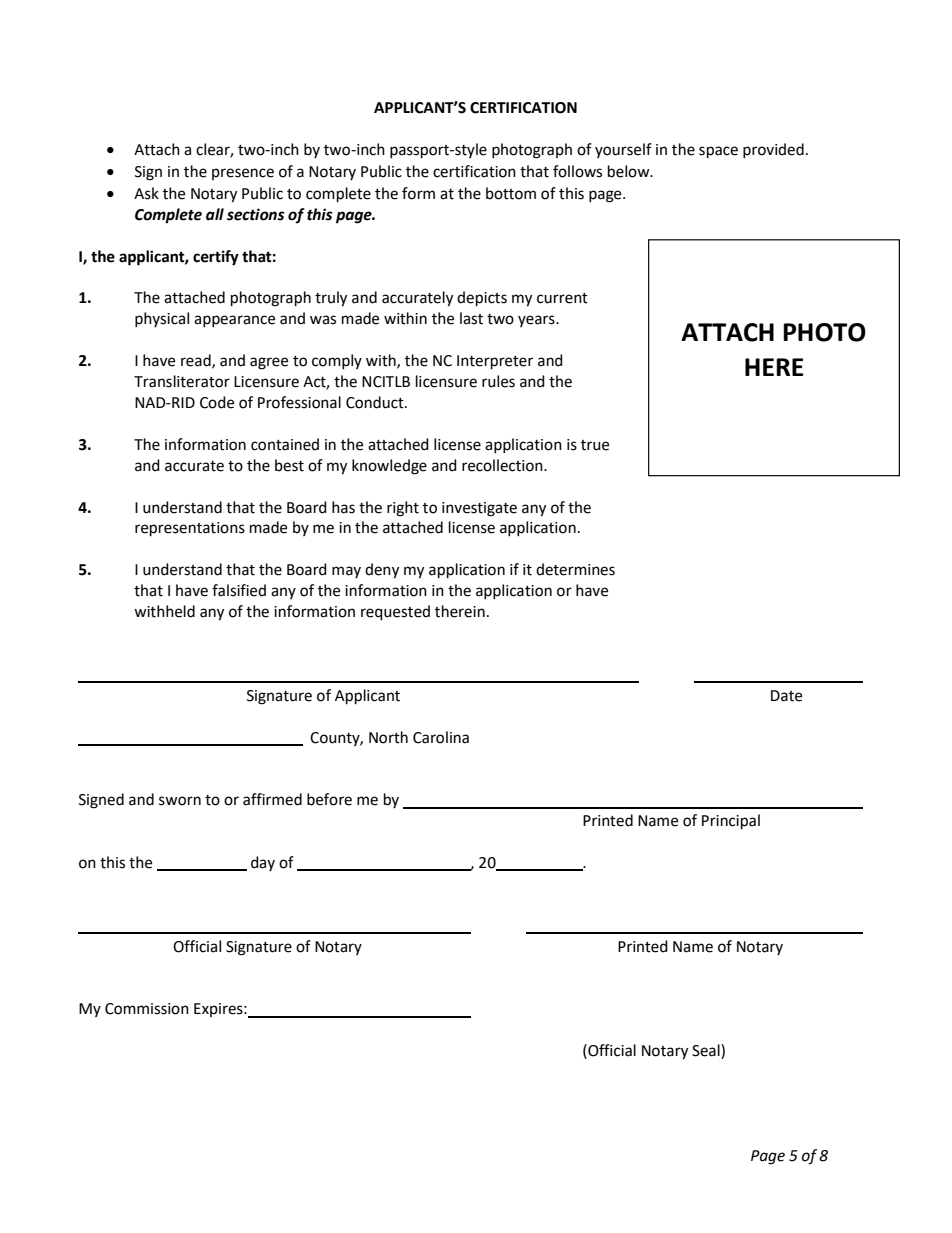 This image has height=1233, width=952. What do you see at coordinates (147, 1009) in the image?
I see `Commission` at bounding box center [147, 1009].
